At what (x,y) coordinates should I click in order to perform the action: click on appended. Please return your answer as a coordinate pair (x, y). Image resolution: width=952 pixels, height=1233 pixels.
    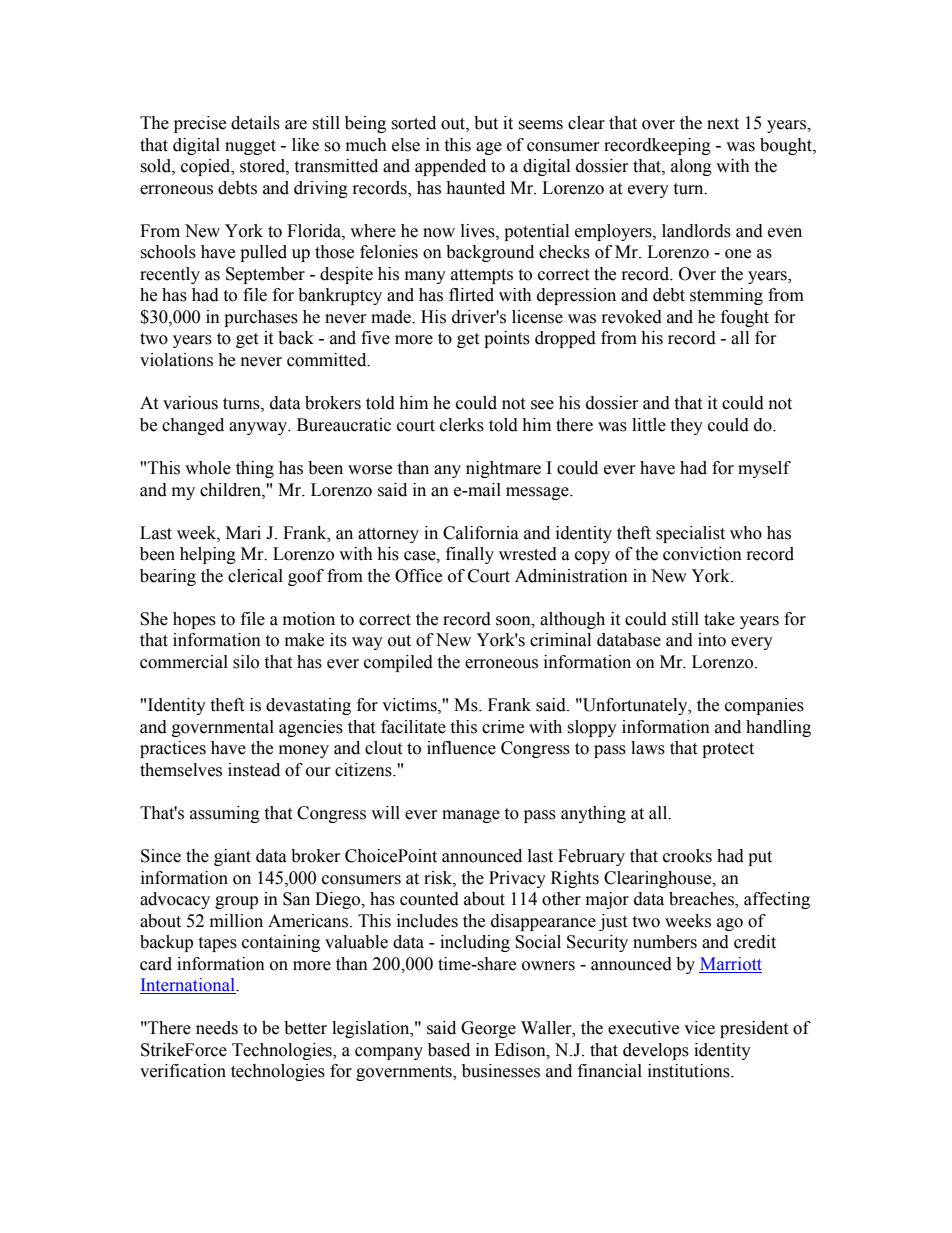
    Looking at the image, I should click on (450, 167).
